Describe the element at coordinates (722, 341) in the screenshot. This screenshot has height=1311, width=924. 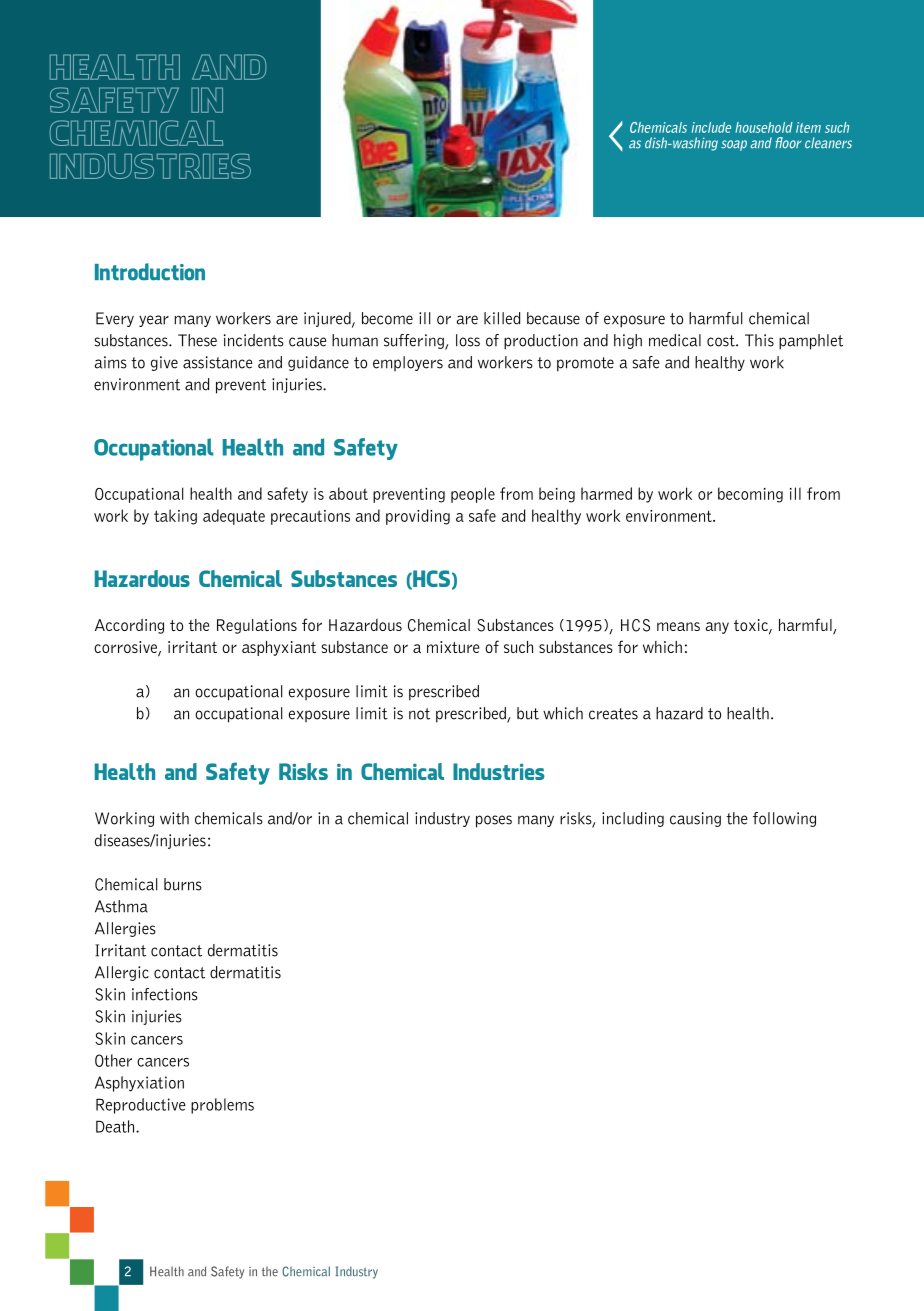
I see `cost` at that location.
